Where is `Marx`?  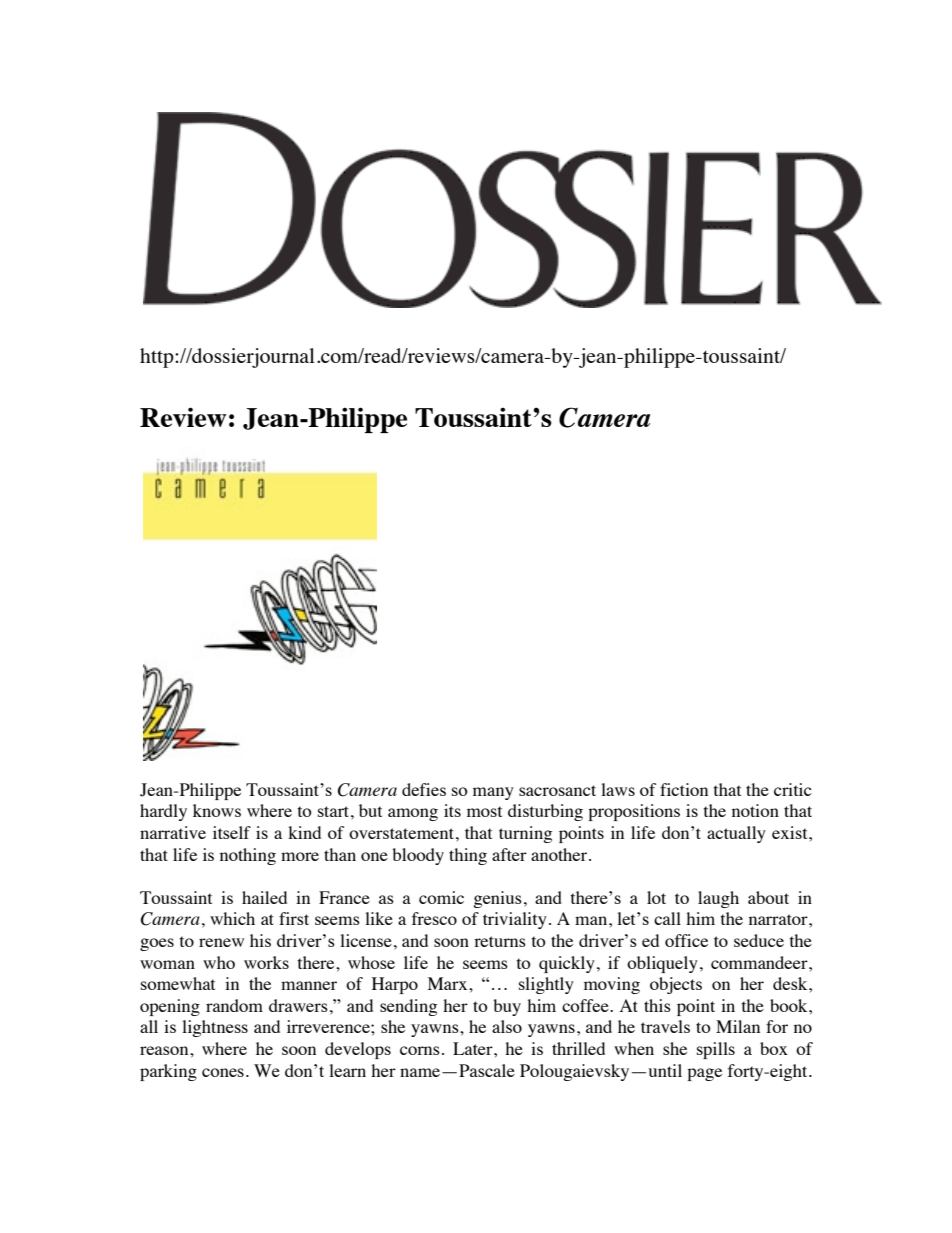
Marx is located at coordinates (449, 983).
